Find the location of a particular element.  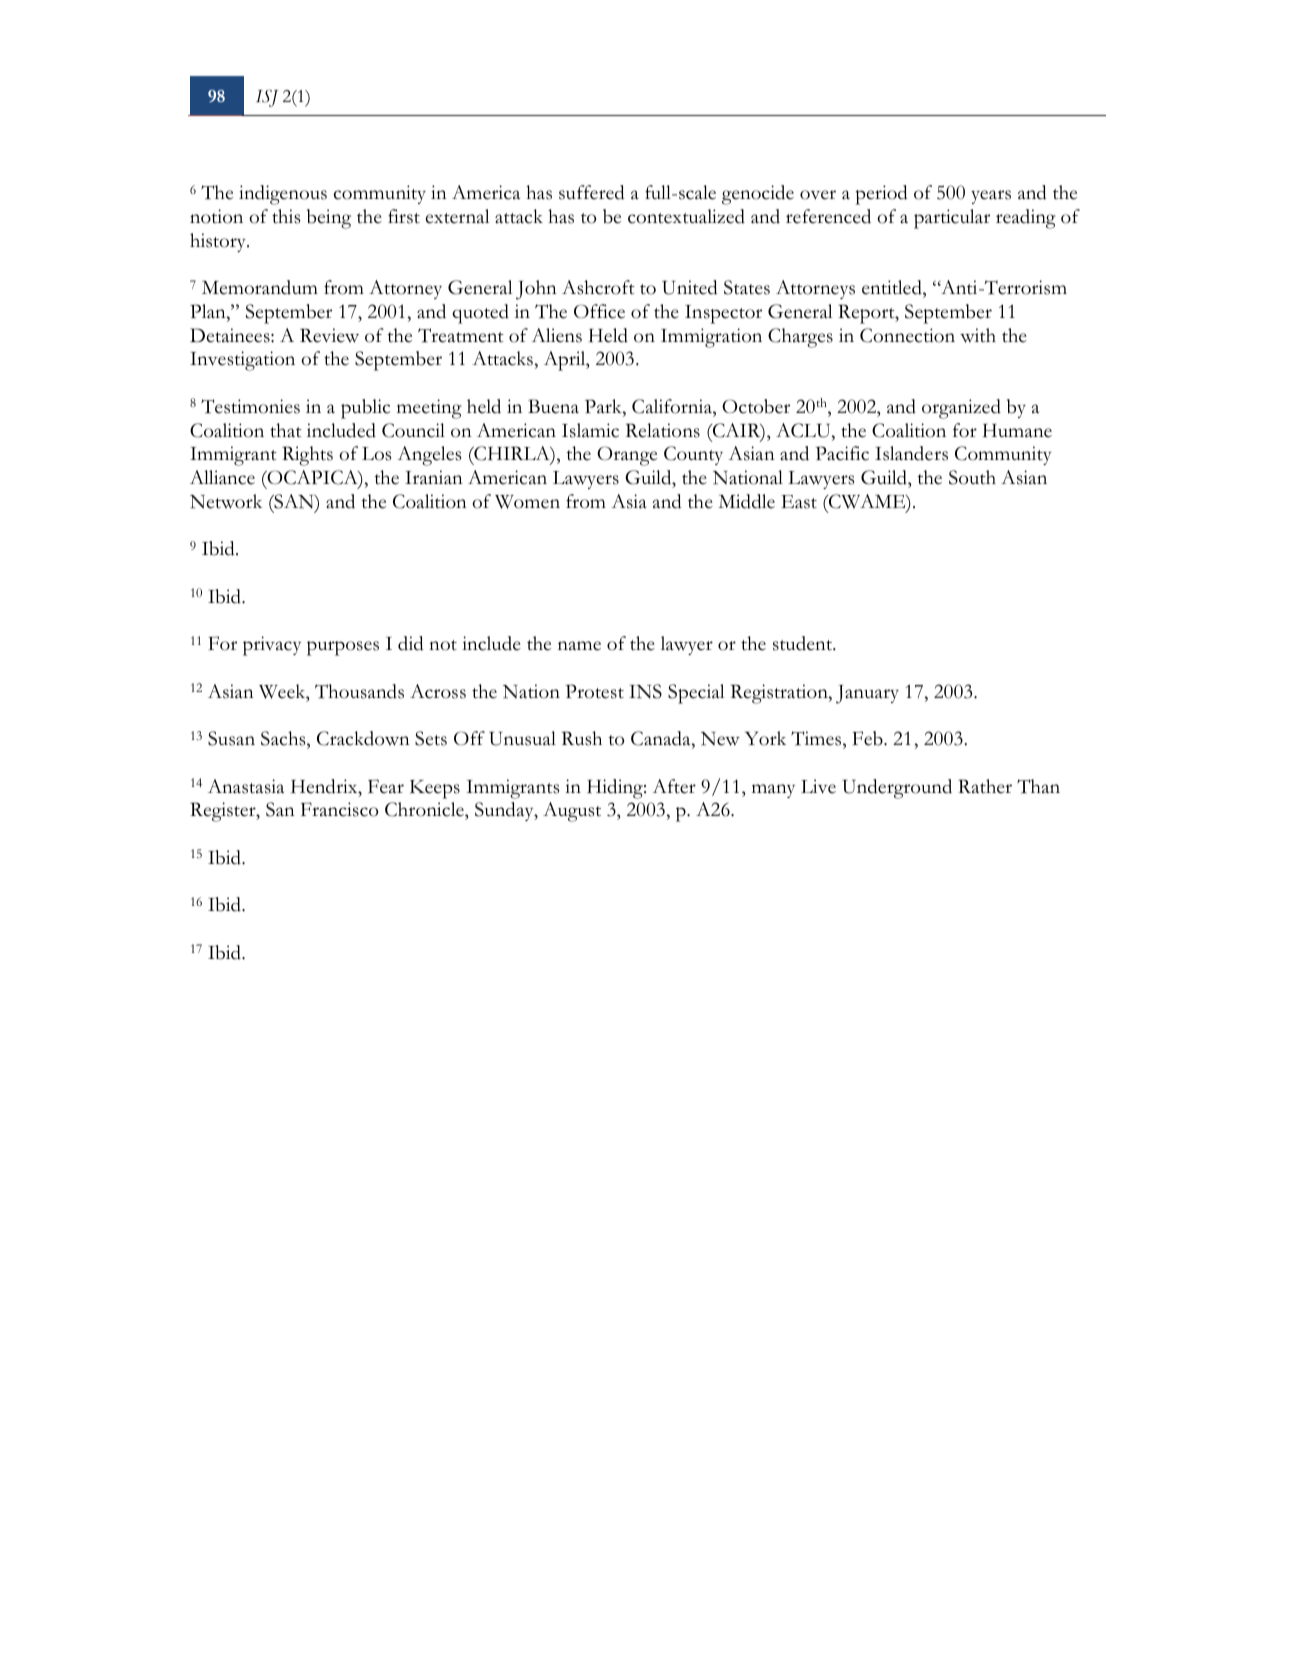

particular is located at coordinates (952, 219).
